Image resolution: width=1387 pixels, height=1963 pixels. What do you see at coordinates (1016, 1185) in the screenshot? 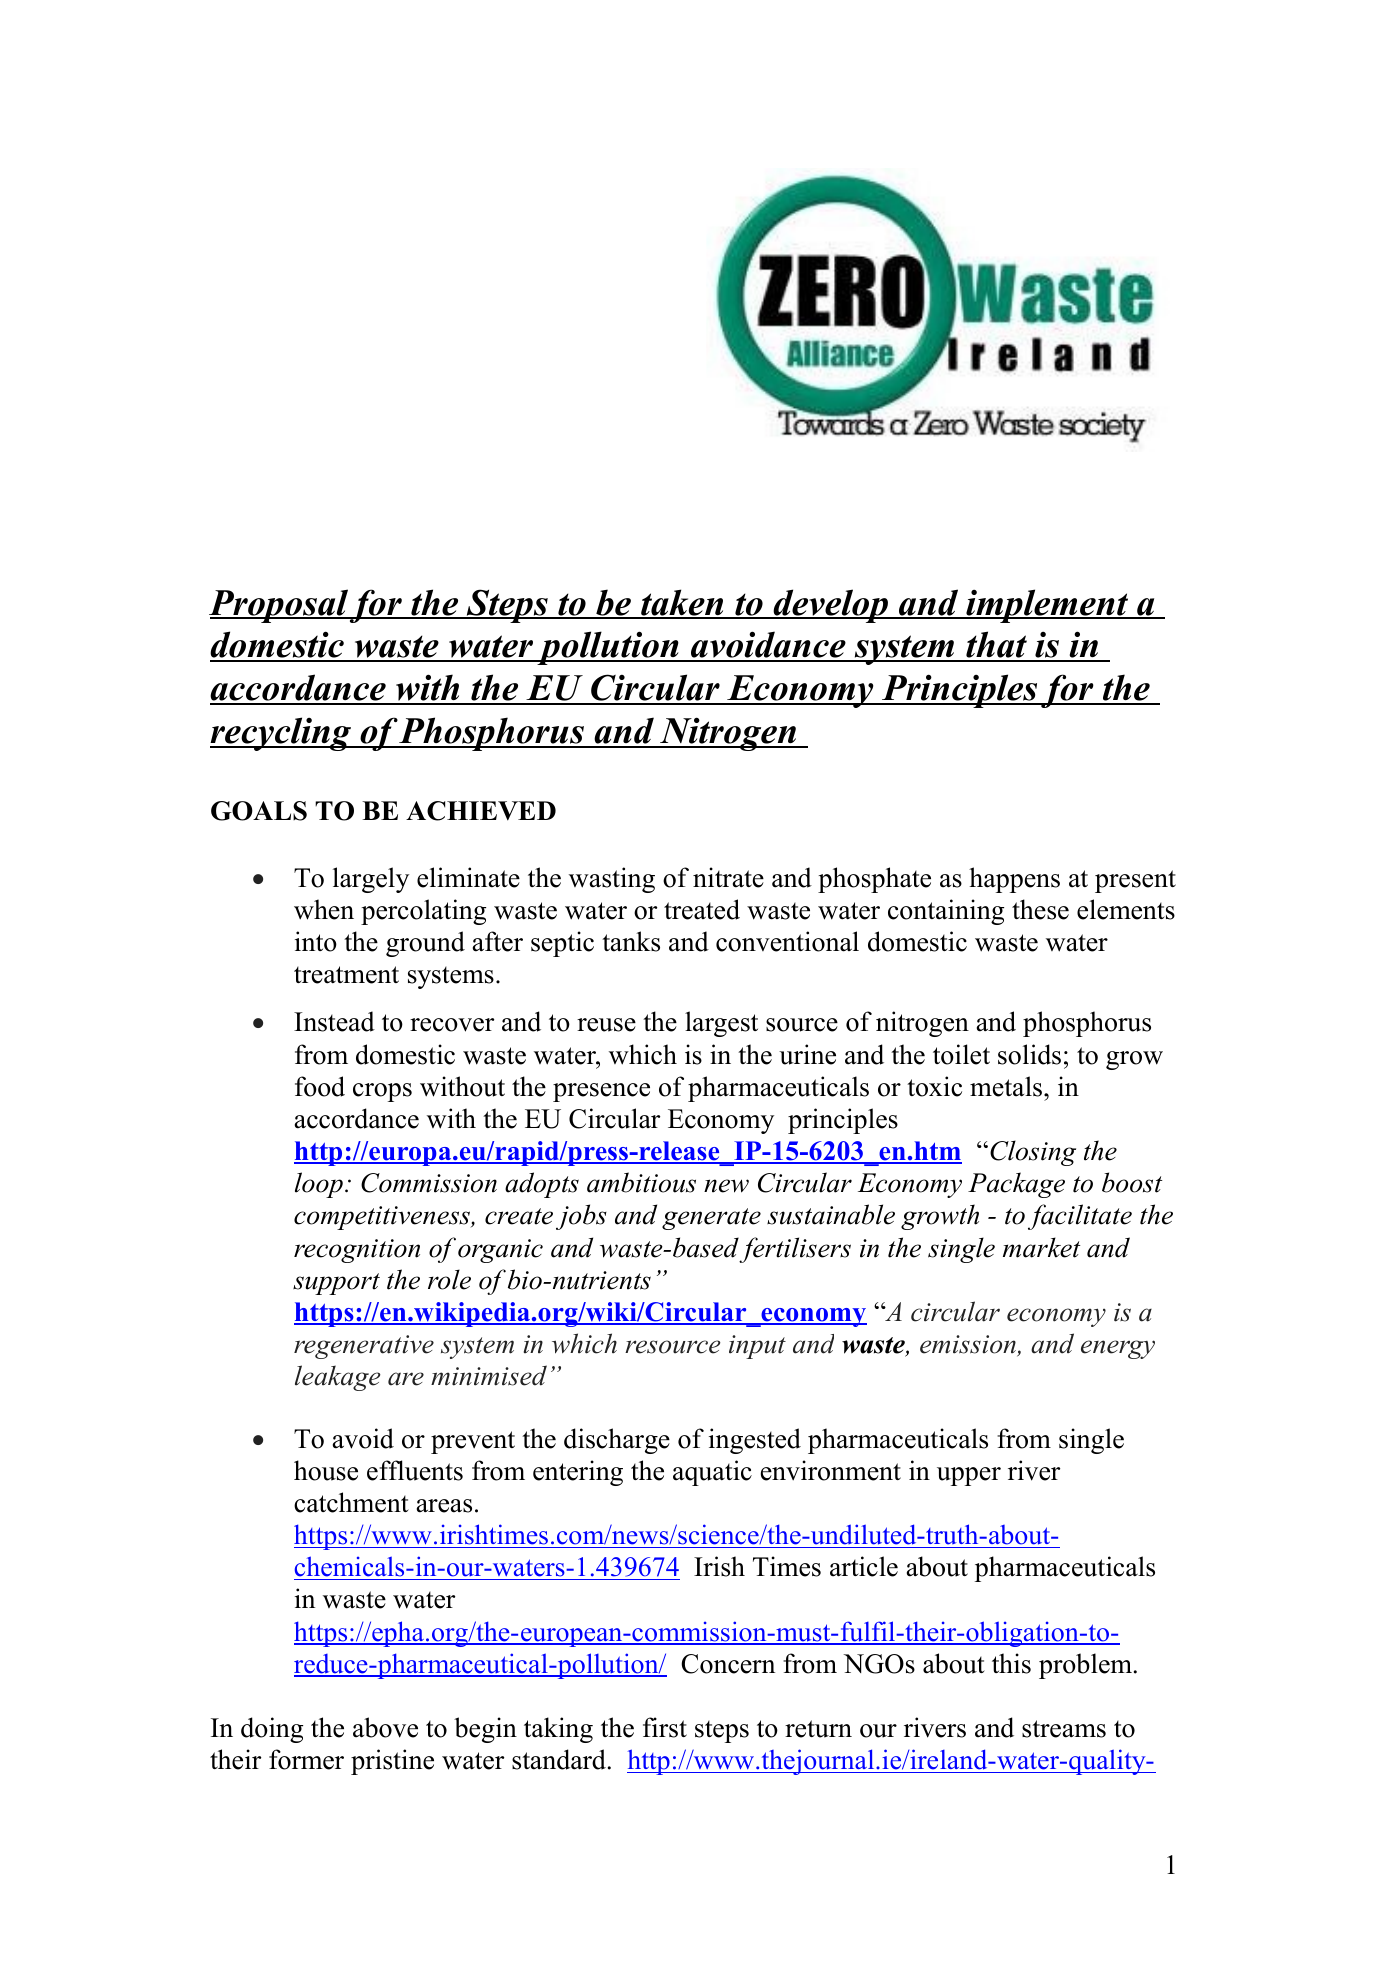
I see `Package` at bounding box center [1016, 1185].
